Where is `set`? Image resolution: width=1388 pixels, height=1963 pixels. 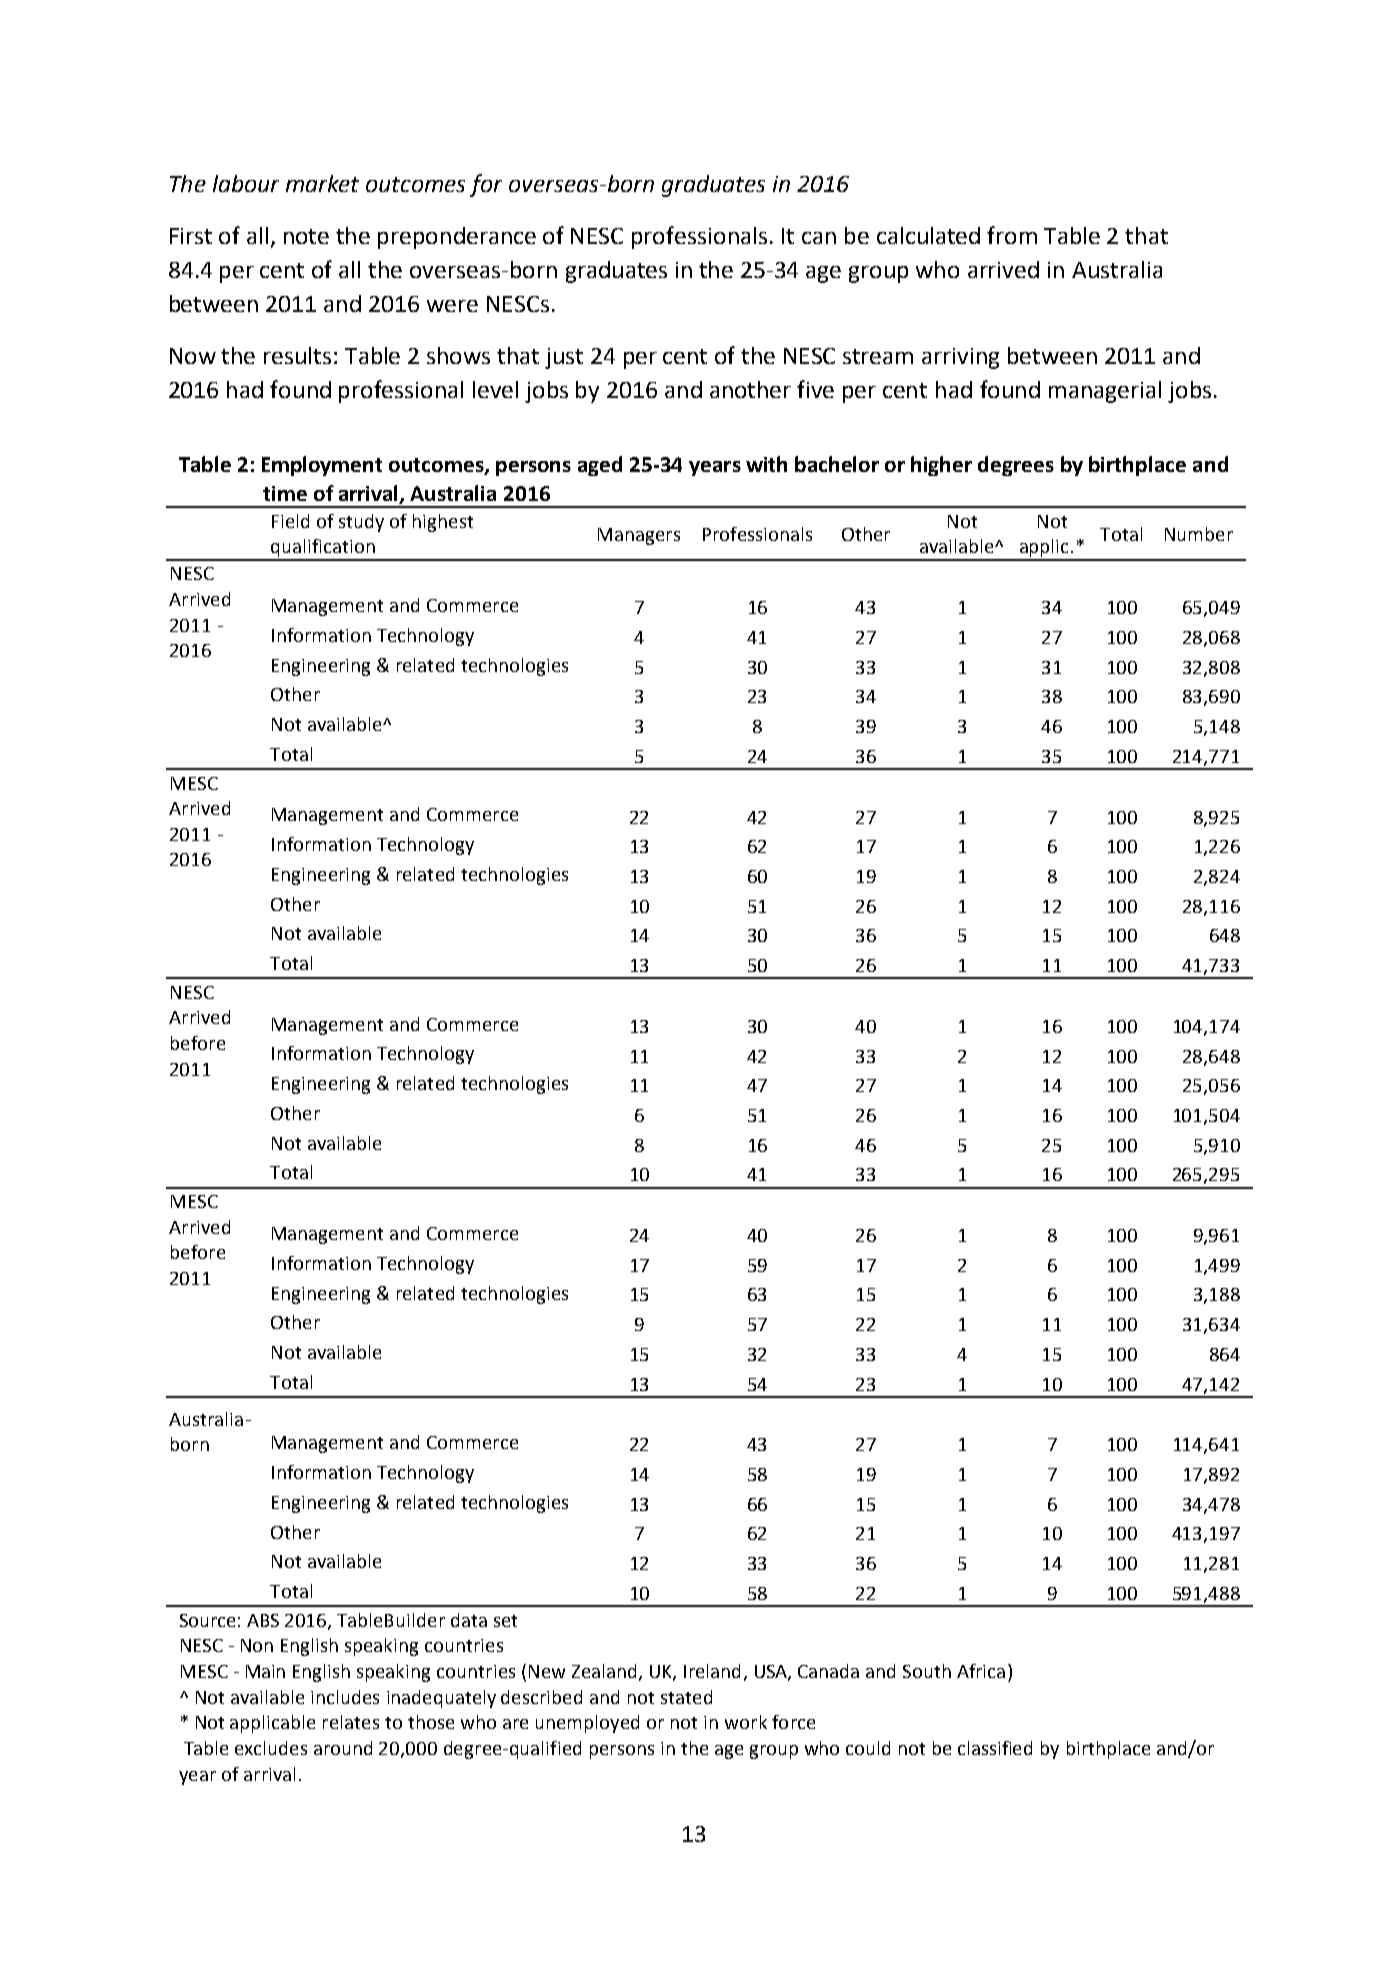 set is located at coordinates (505, 1621).
